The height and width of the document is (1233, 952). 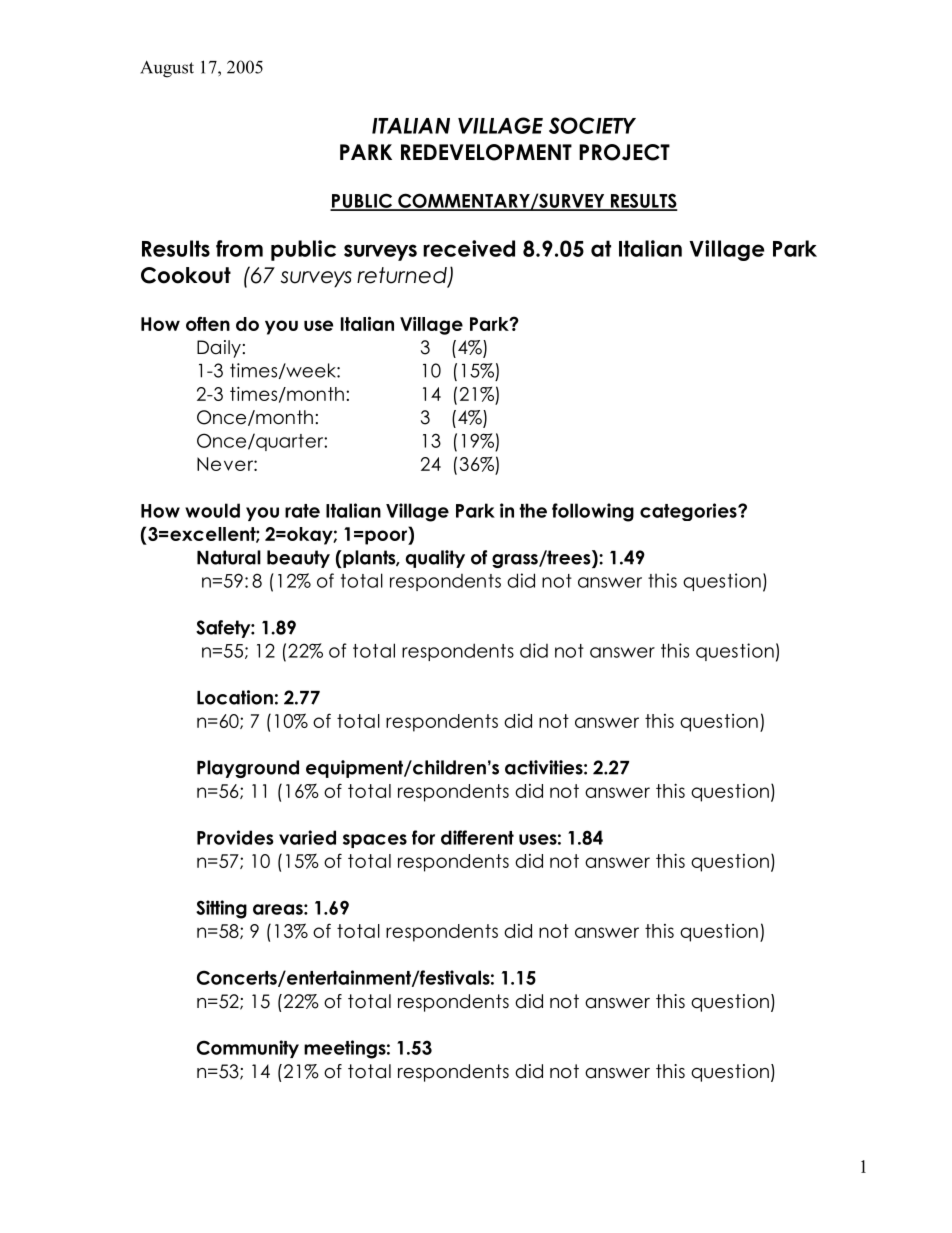 What do you see at coordinates (423, 837) in the document?
I see `for` at bounding box center [423, 837].
